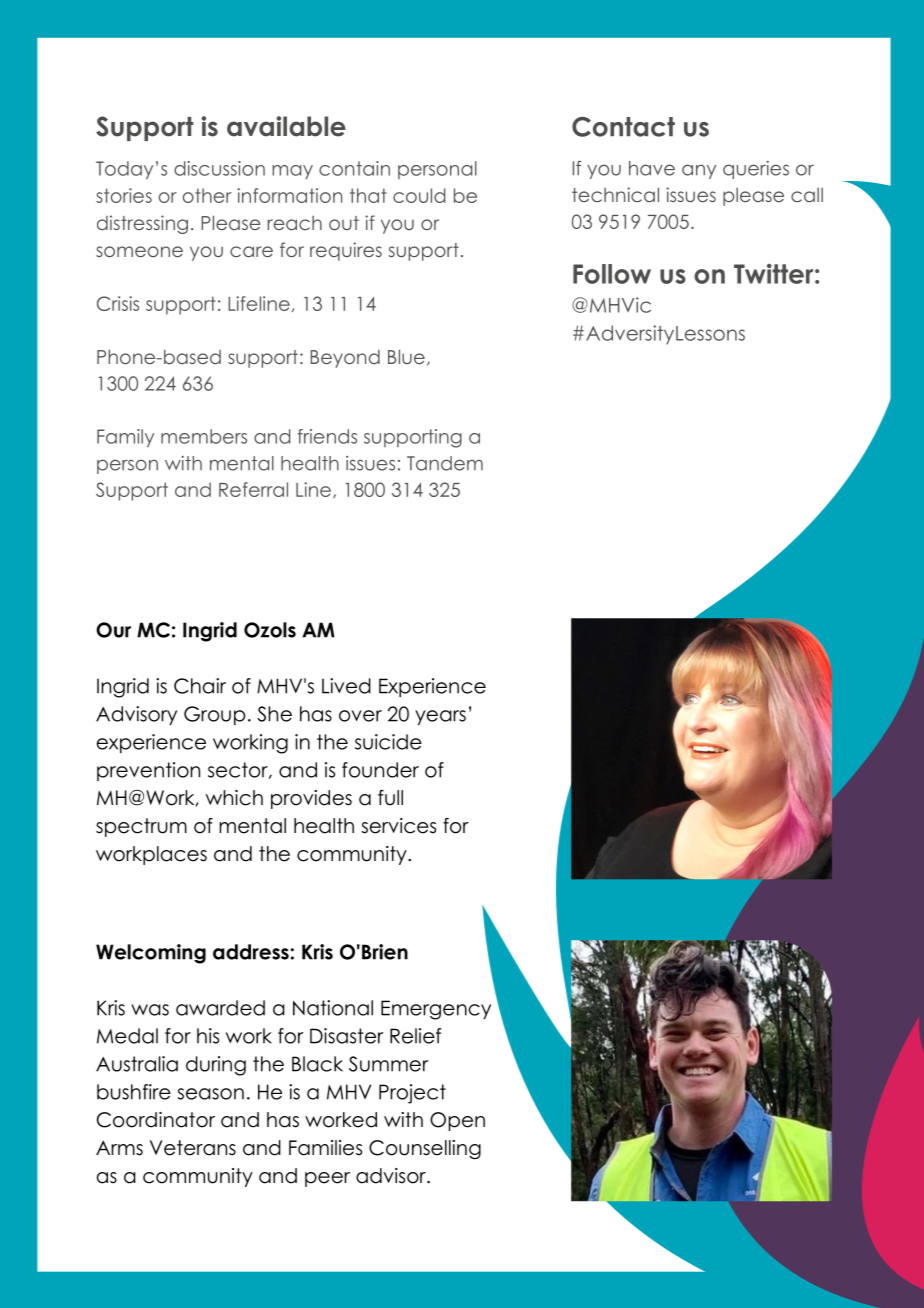  Describe the element at coordinates (118, 303) in the page. I see `Crisis` at that location.
